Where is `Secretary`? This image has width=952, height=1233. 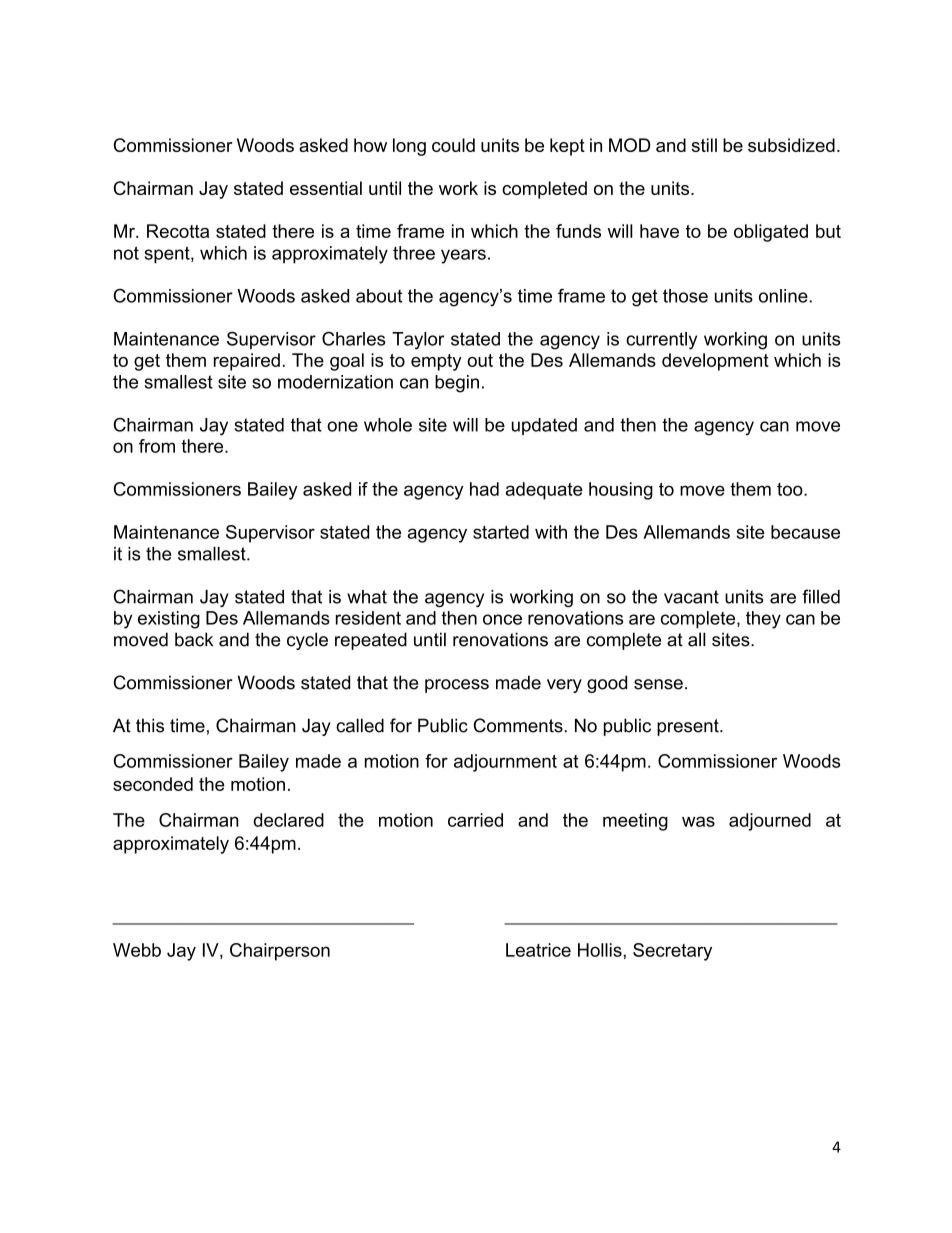 Secretary is located at coordinates (672, 952).
